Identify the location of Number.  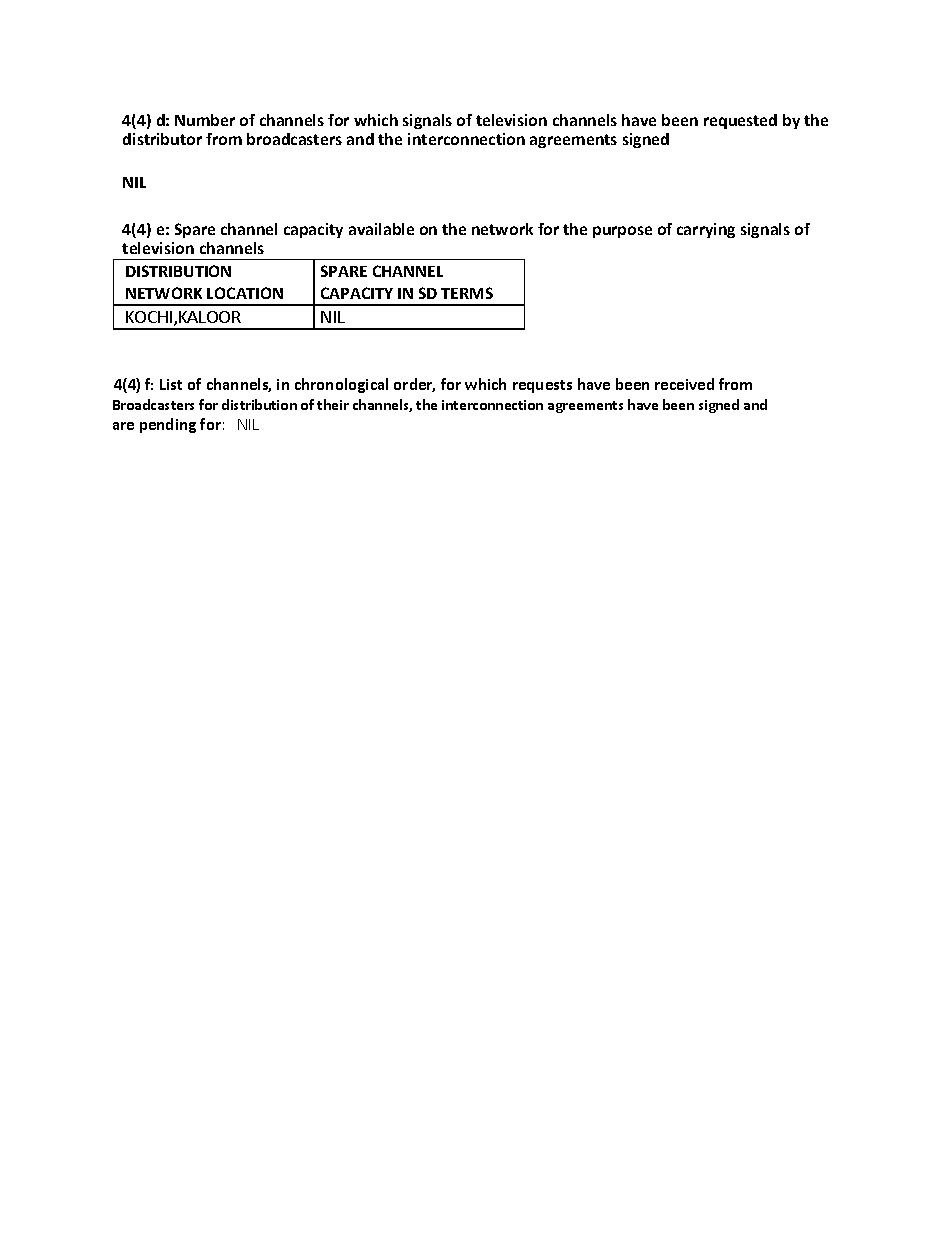
(205, 120).
